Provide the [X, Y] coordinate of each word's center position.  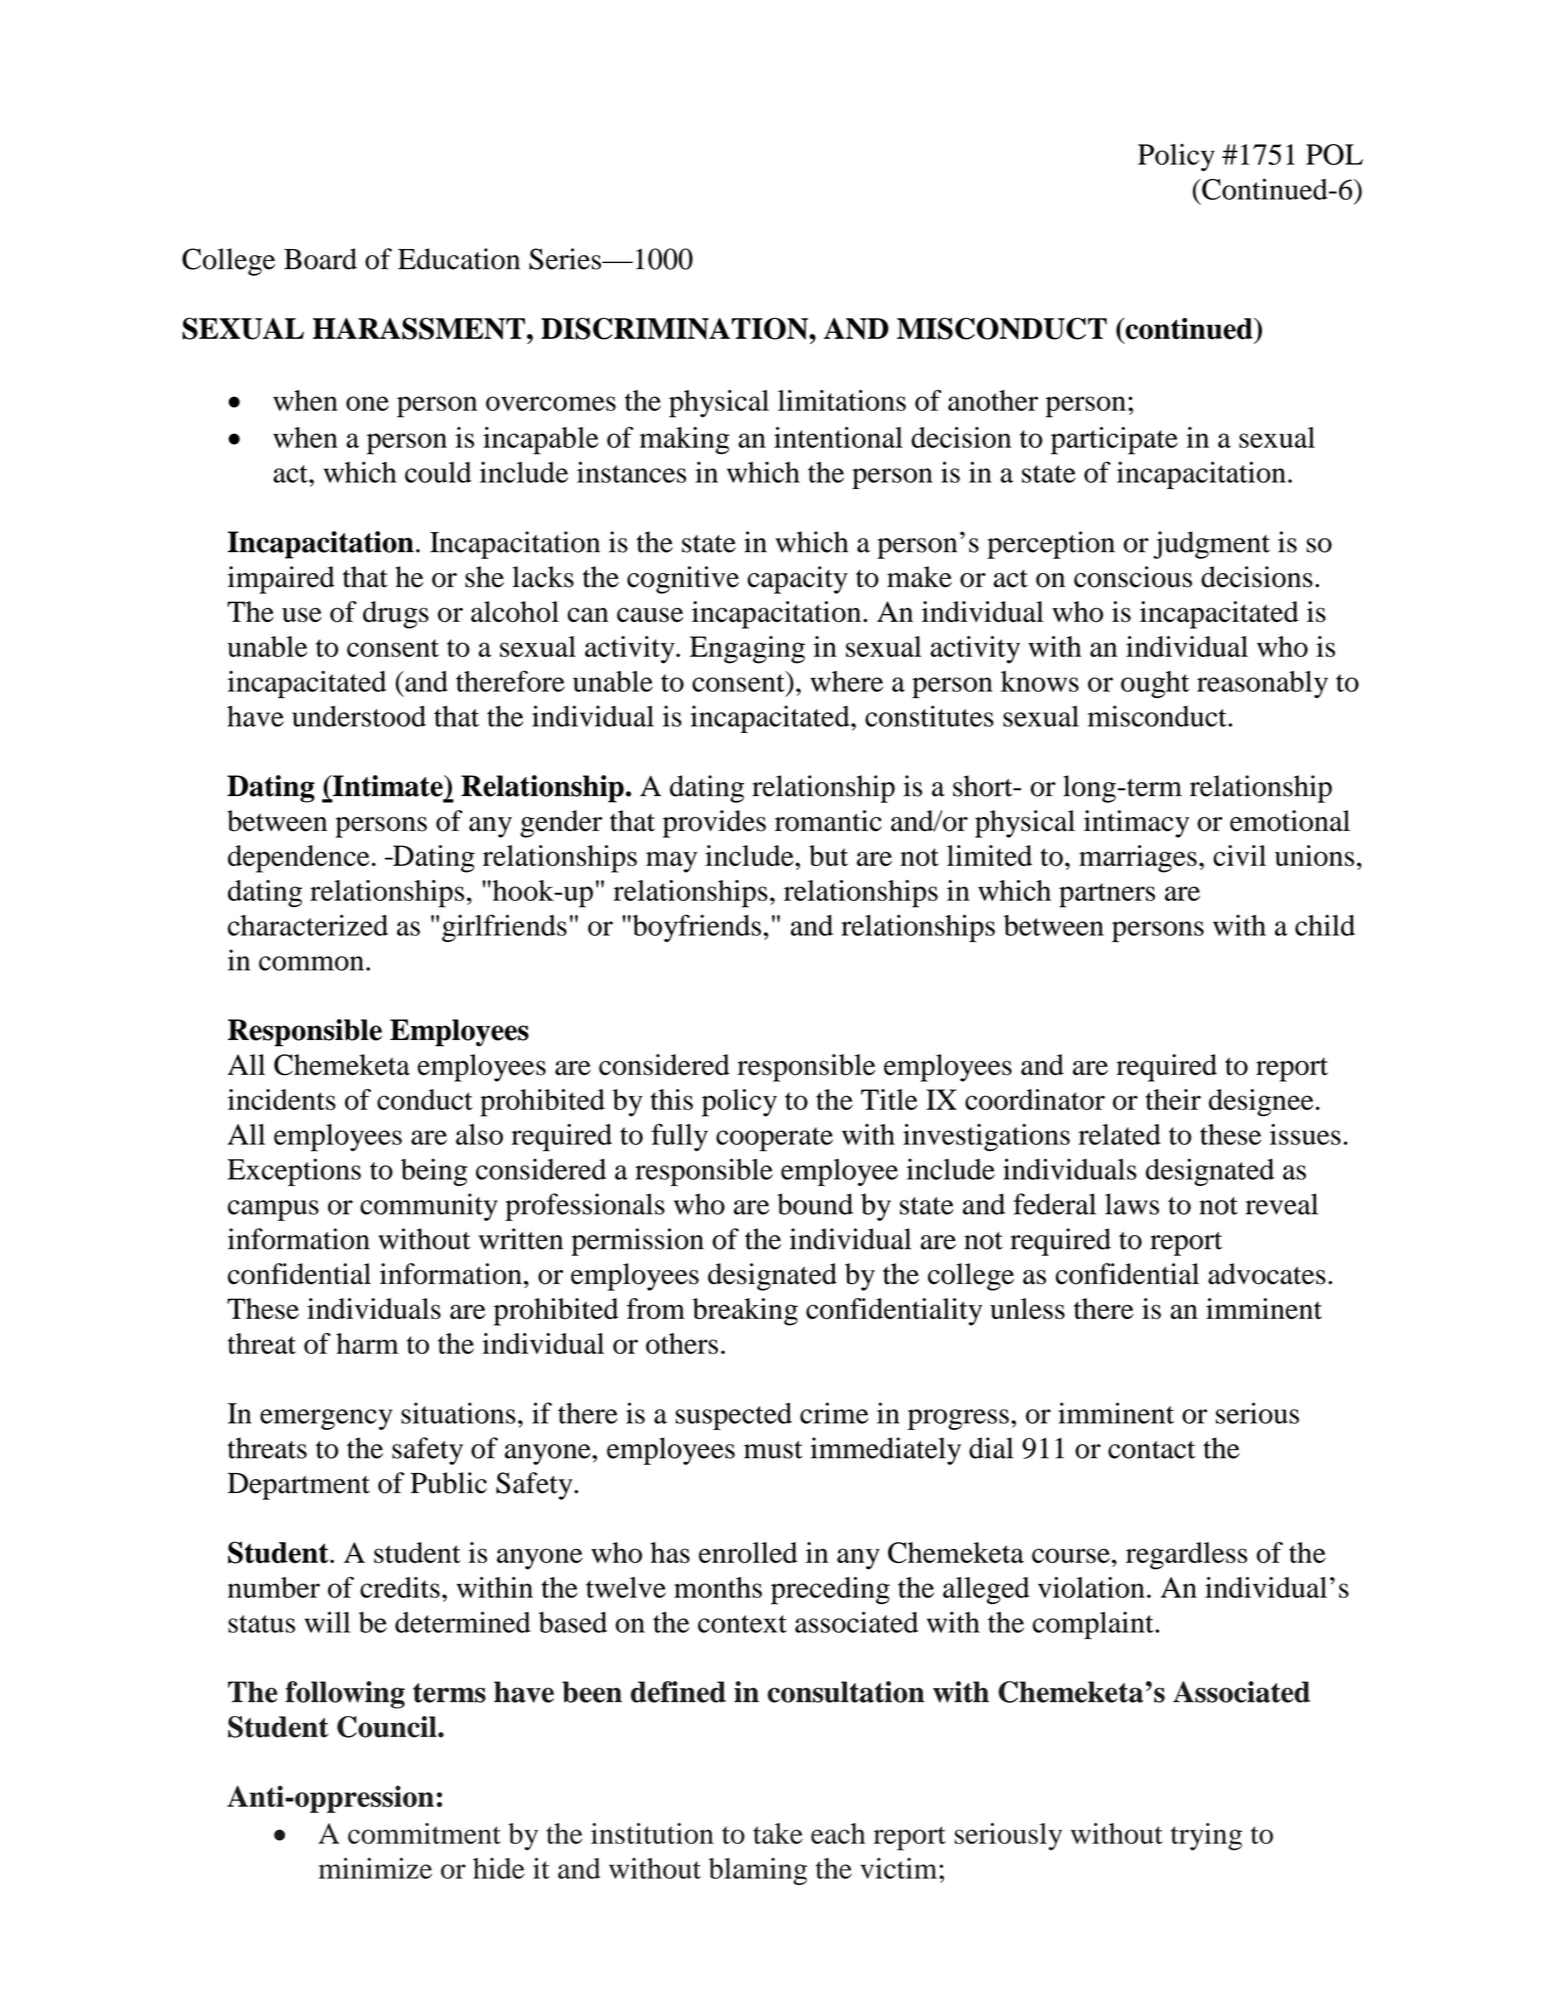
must [773, 1450]
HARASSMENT [419, 328]
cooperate [774, 1139]
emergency [326, 1419]
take [778, 1833]
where [846, 681]
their [1173, 1099]
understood [359, 716]
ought [1155, 684]
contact [1152, 1450]
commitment [424, 1833]
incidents [282, 1099]
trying [1206, 1837]
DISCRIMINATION [675, 328]
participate [1114, 441]
